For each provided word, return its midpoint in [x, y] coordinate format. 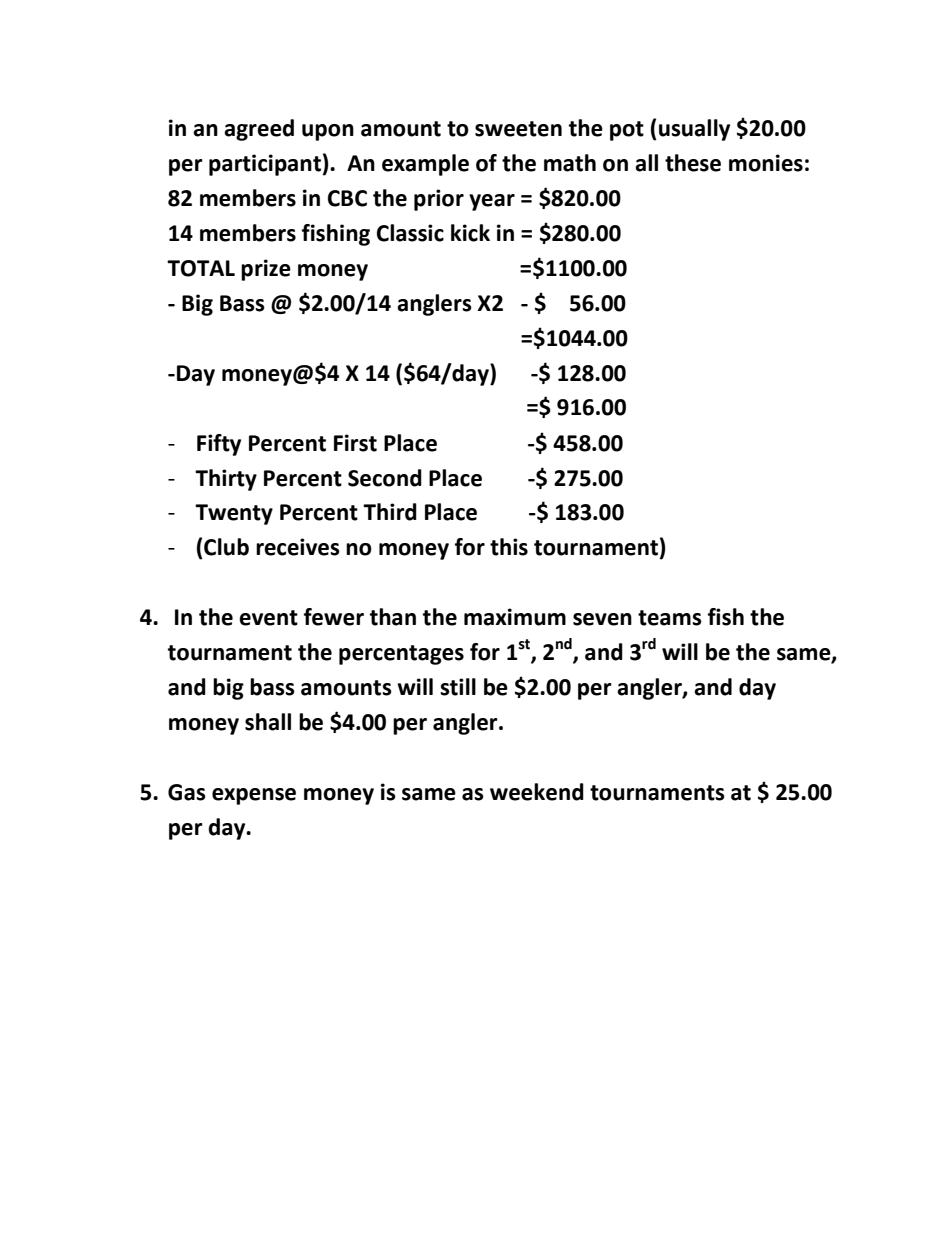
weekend [537, 792]
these [693, 163]
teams [670, 618]
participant [265, 165]
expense [254, 796]
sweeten [518, 129]
